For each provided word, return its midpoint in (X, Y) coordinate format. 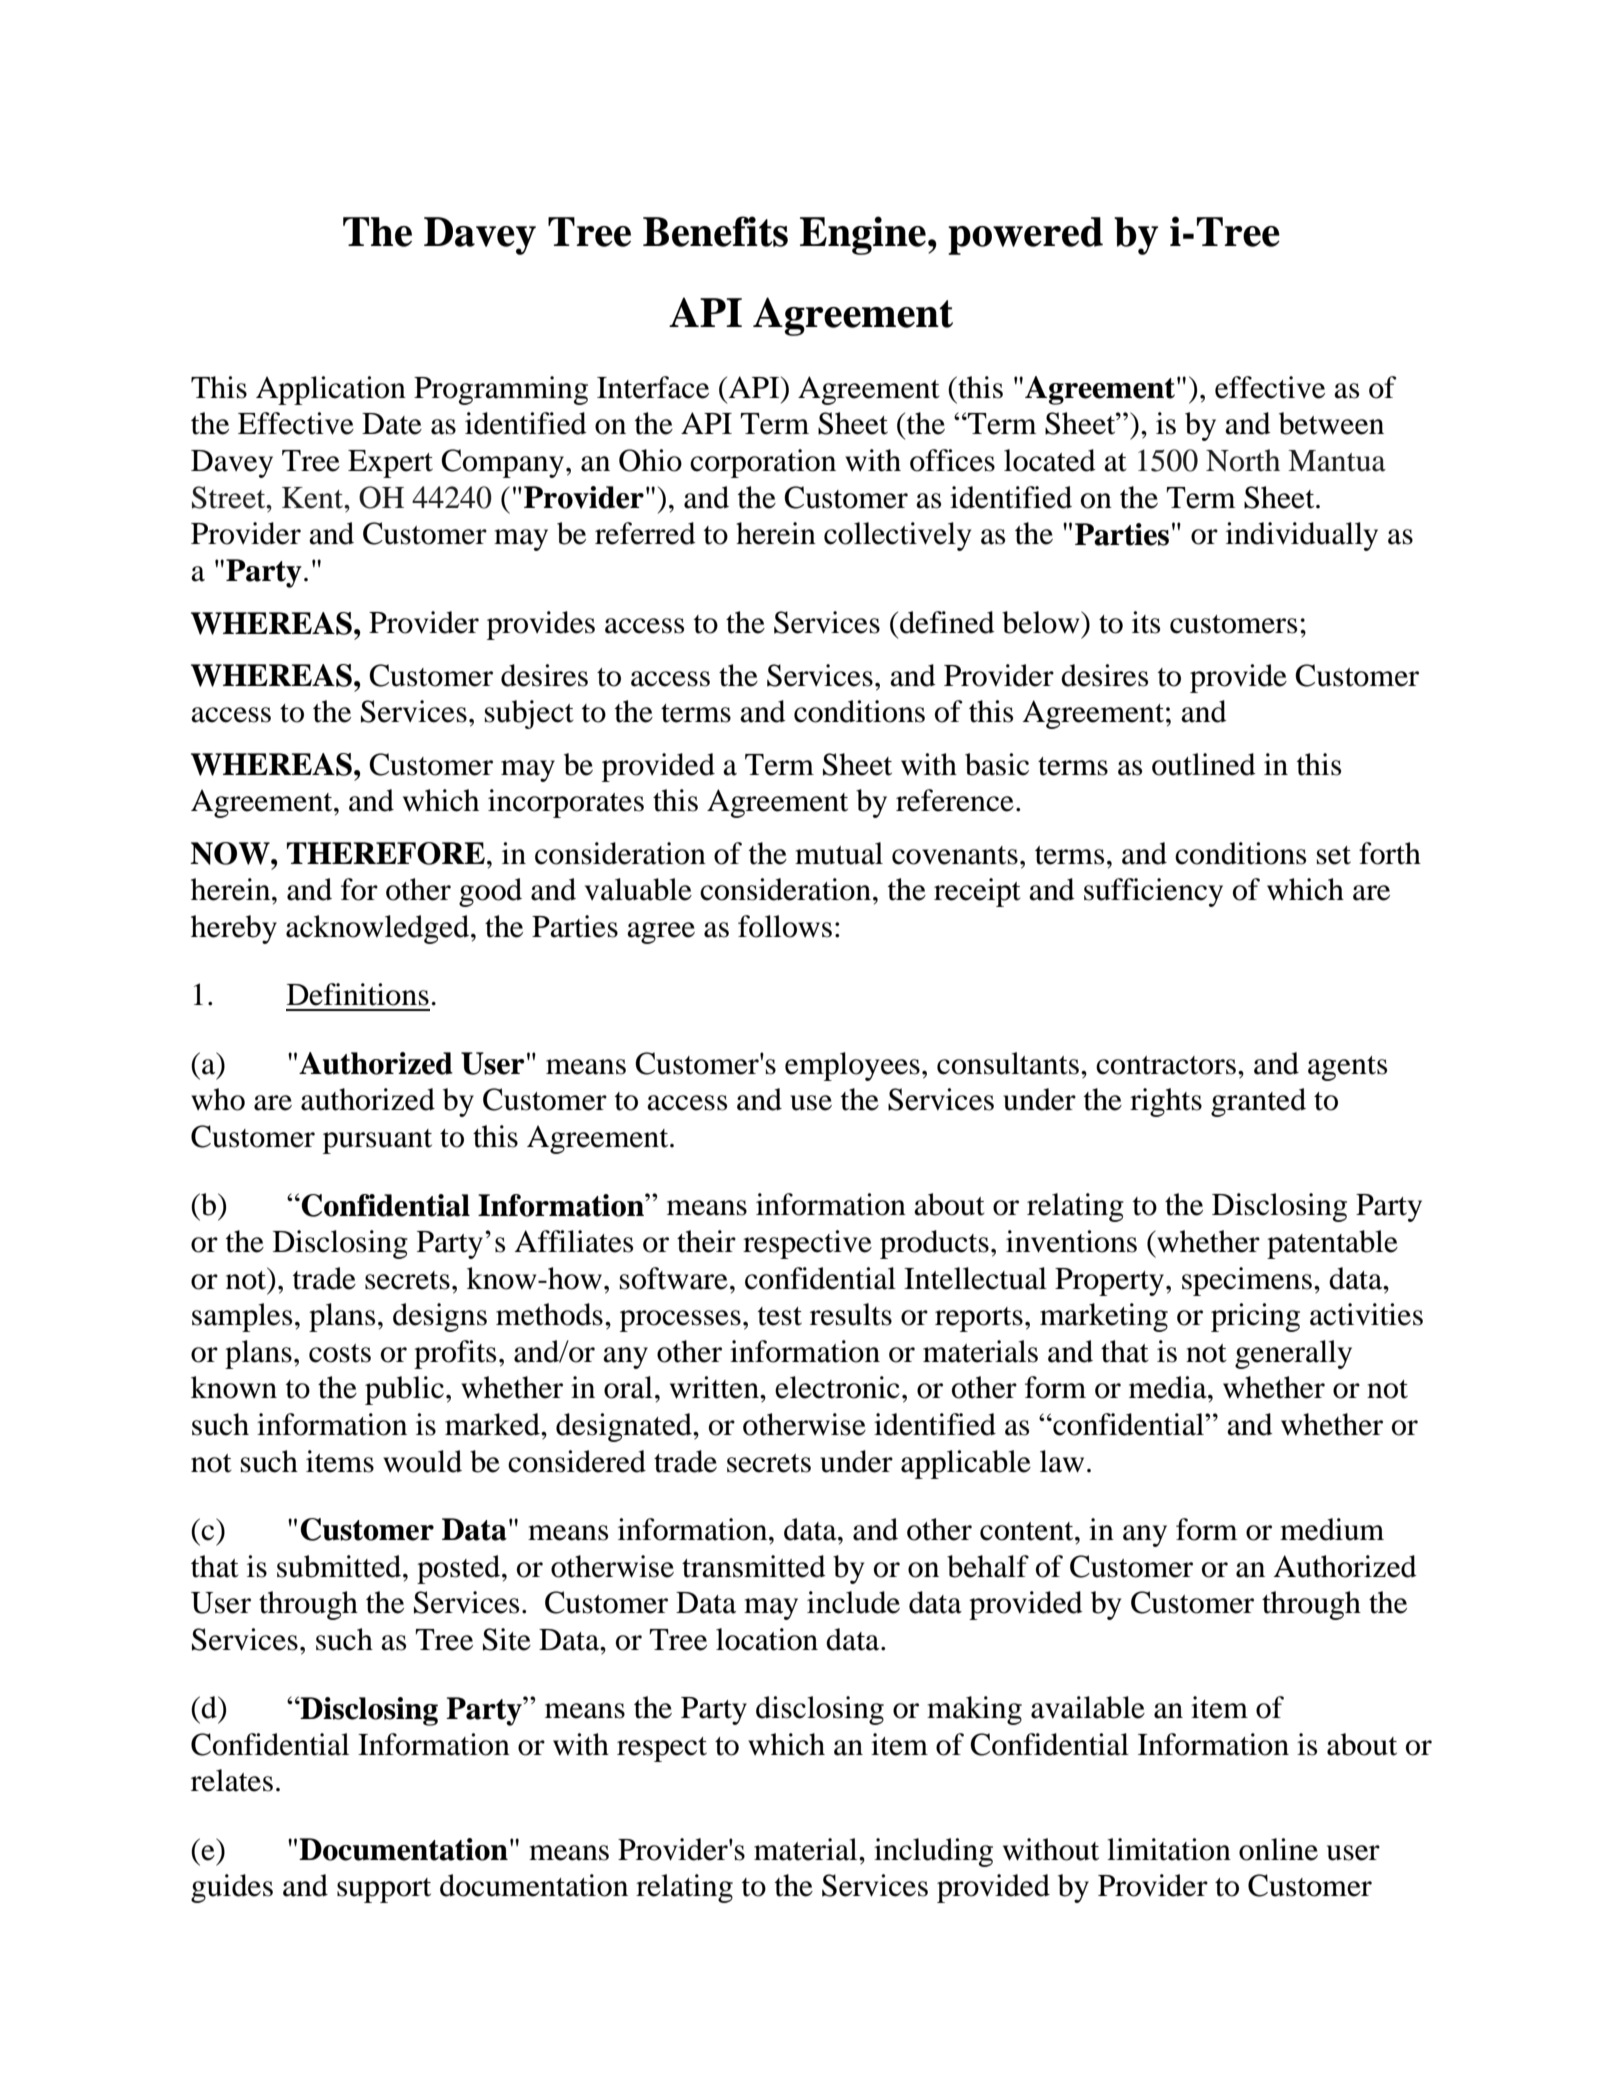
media (1169, 1387)
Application (331, 390)
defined (947, 622)
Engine (863, 235)
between (1331, 423)
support (384, 1890)
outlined (1204, 764)
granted (1258, 1102)
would (422, 1461)
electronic (837, 1387)
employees (852, 1066)
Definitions (358, 994)
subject (529, 714)
